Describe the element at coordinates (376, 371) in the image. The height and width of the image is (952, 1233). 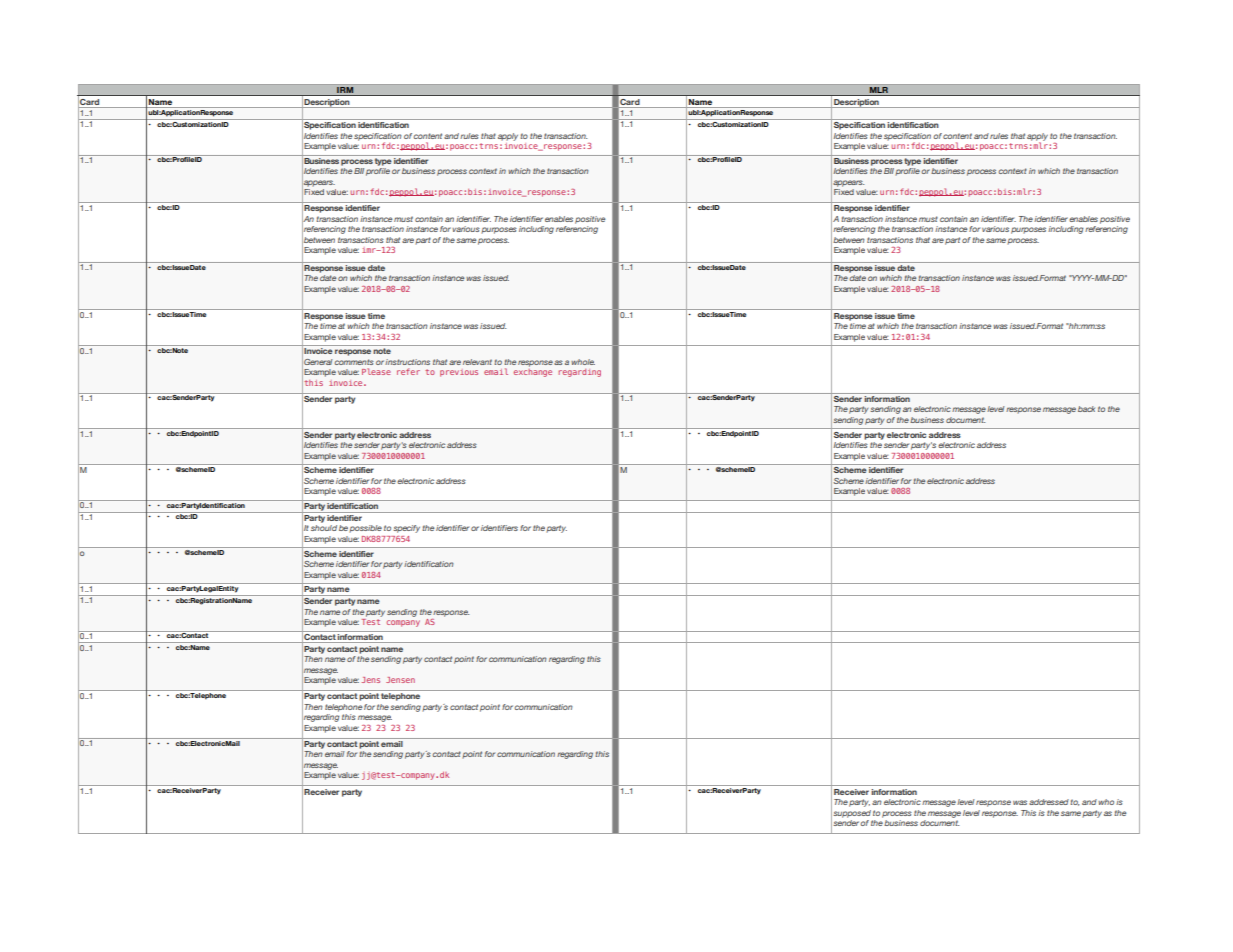
I see `Please` at that location.
